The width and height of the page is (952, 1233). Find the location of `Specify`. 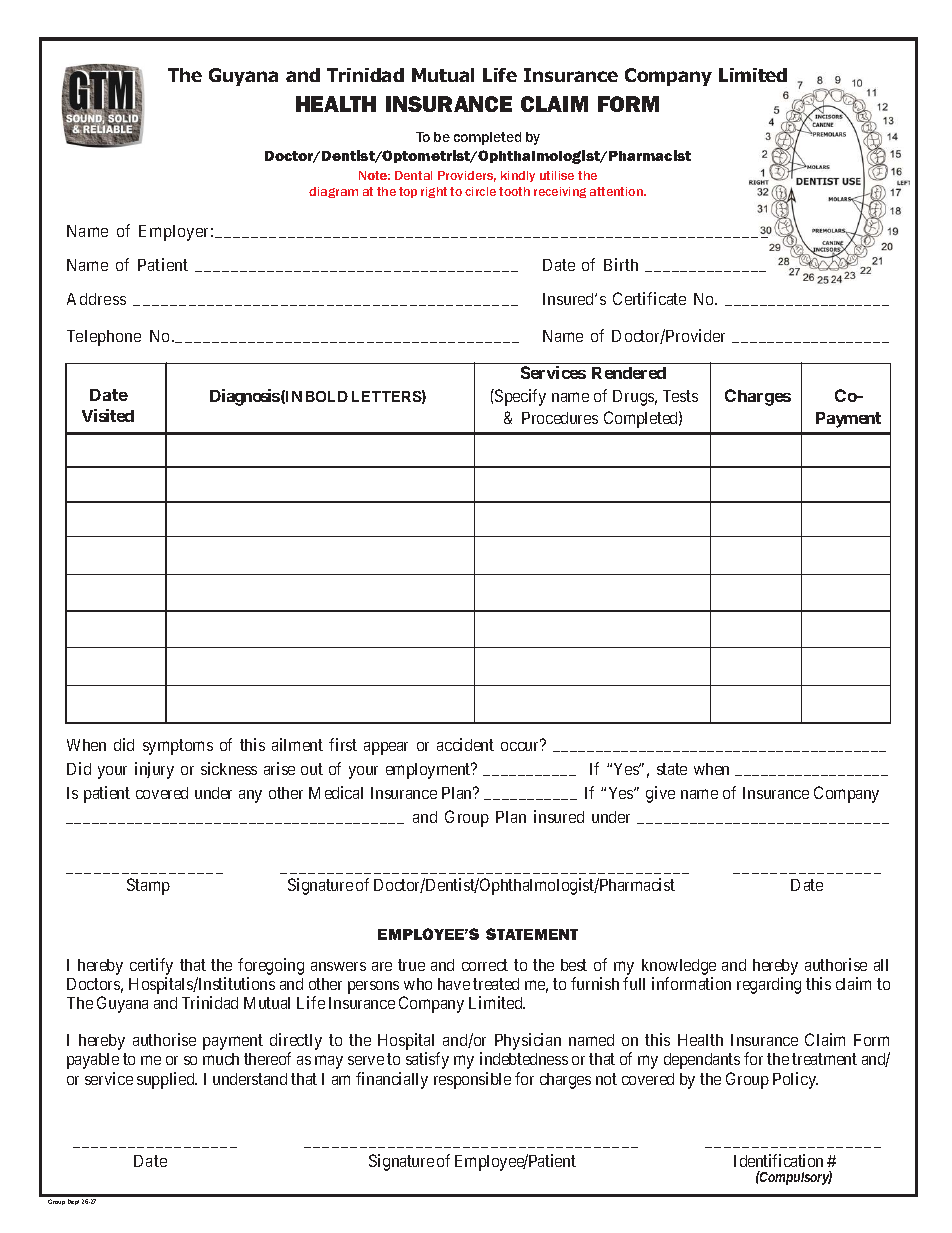

Specify is located at coordinates (519, 397).
